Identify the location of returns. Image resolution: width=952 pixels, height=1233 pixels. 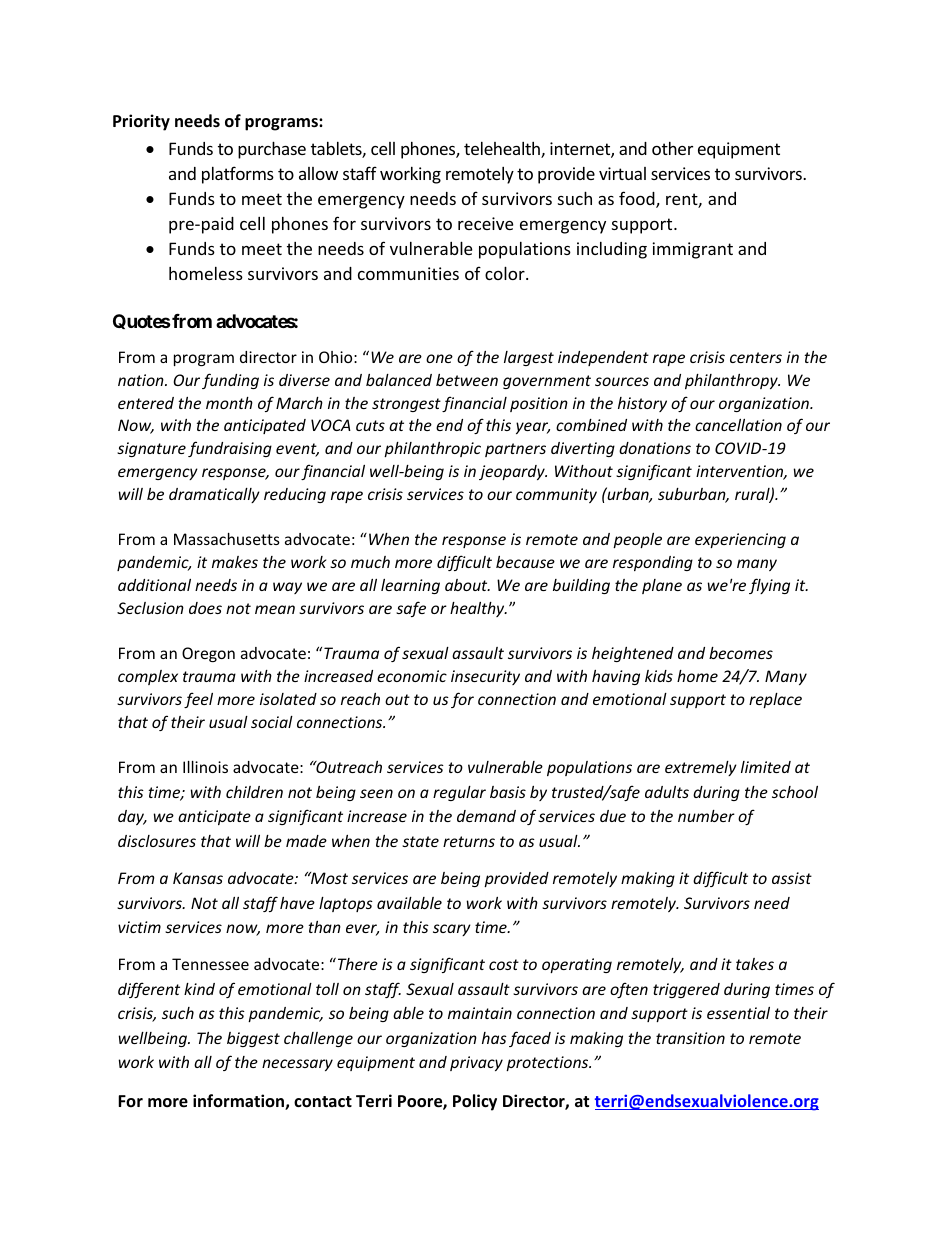
(469, 841).
